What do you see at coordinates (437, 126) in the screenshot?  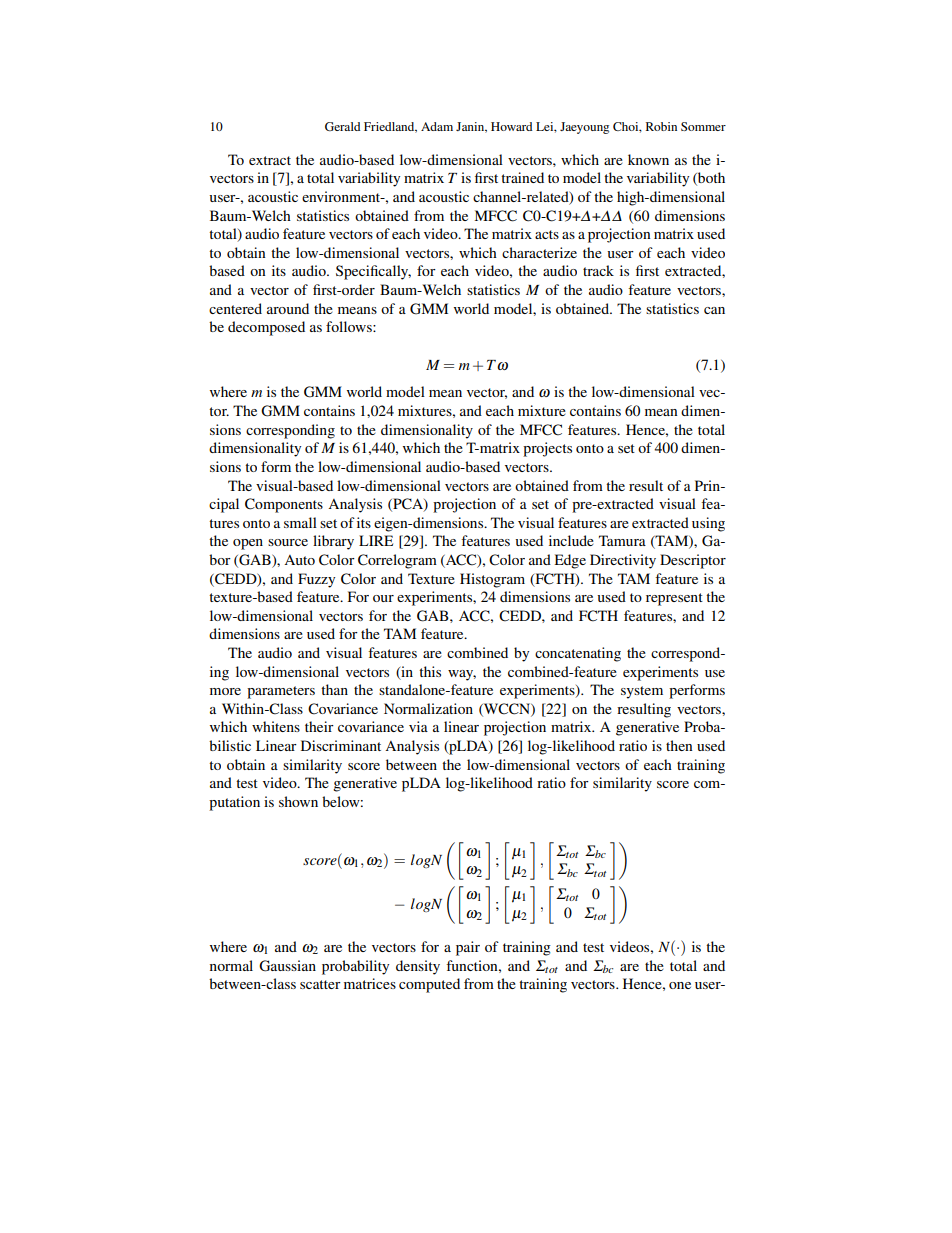 I see `Adam` at bounding box center [437, 126].
